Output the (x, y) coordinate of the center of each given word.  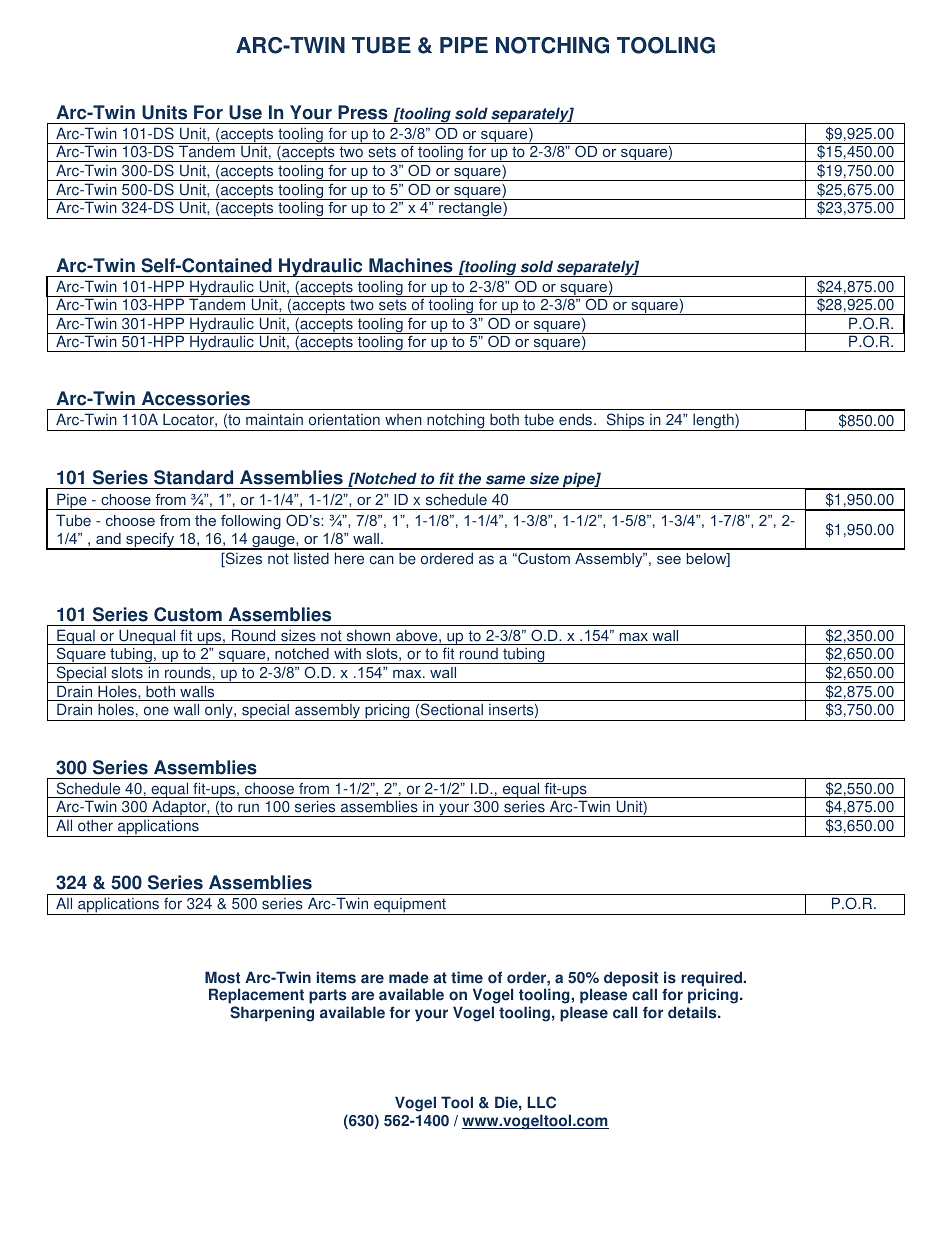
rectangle (470, 210)
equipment (410, 906)
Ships (625, 422)
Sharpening (272, 1014)
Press (363, 112)
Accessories (196, 398)
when (403, 420)
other (95, 825)
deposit (631, 980)
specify (150, 541)
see (669, 560)
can (382, 560)
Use (245, 112)
